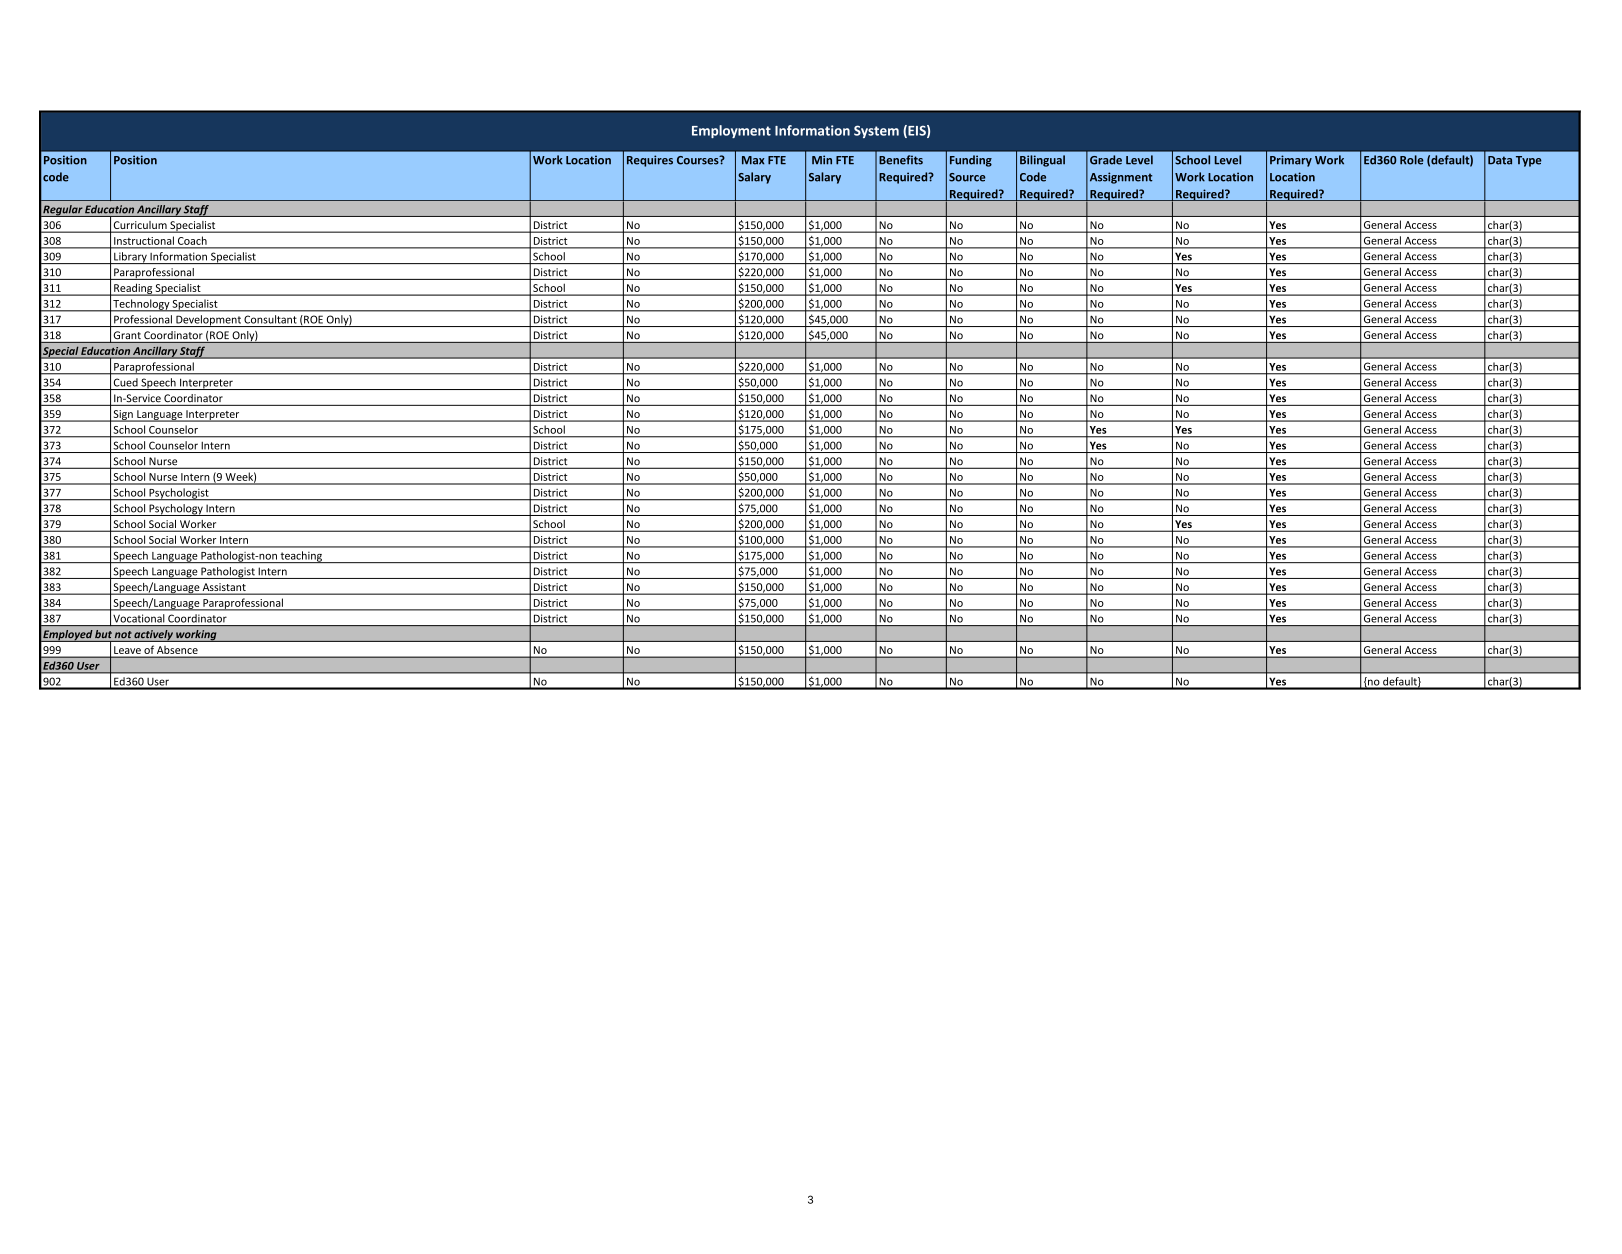 This image has height=1254, width=1622. I want to click on Min, so click(822, 160).
